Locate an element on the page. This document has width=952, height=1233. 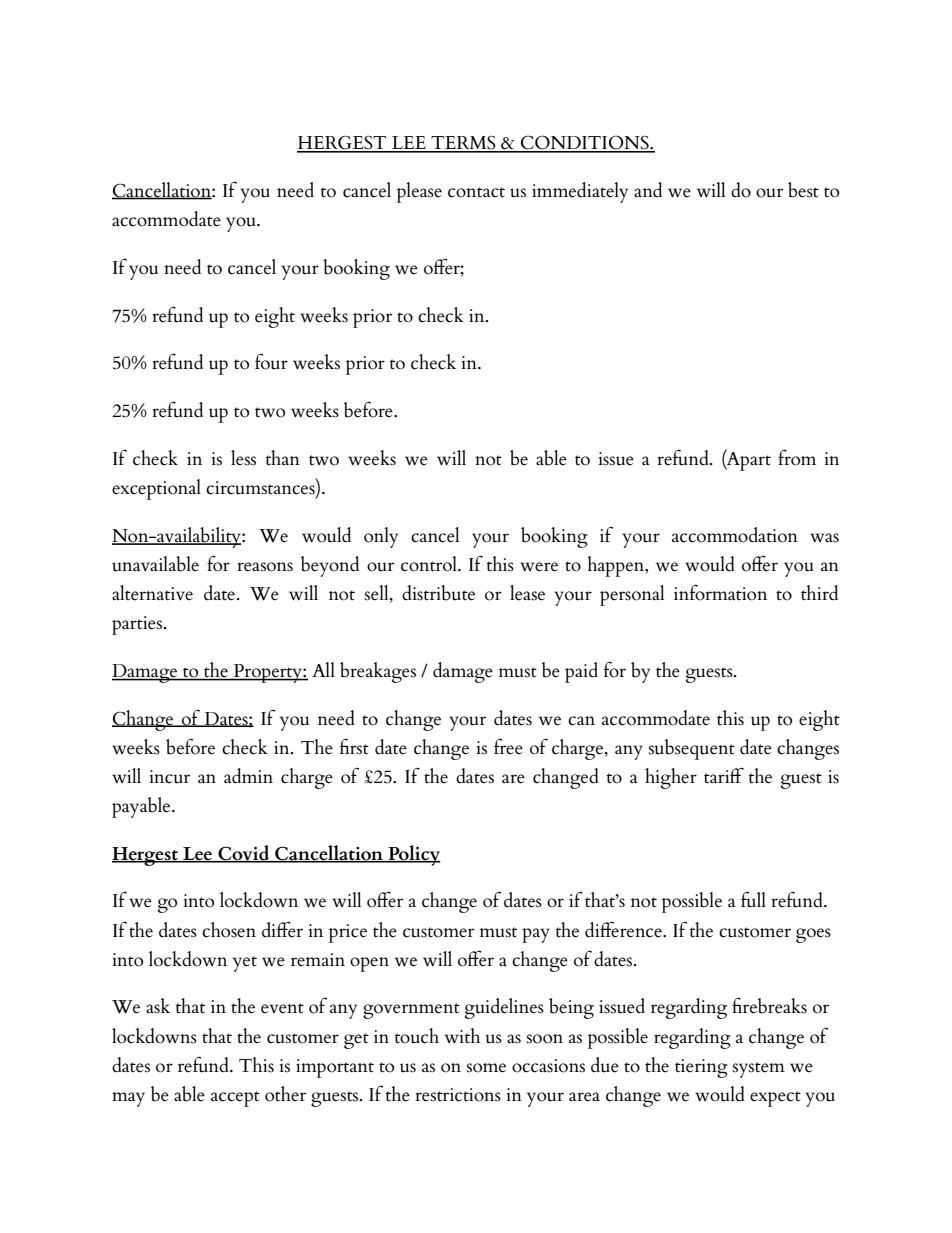
TERMS is located at coordinates (463, 143).
